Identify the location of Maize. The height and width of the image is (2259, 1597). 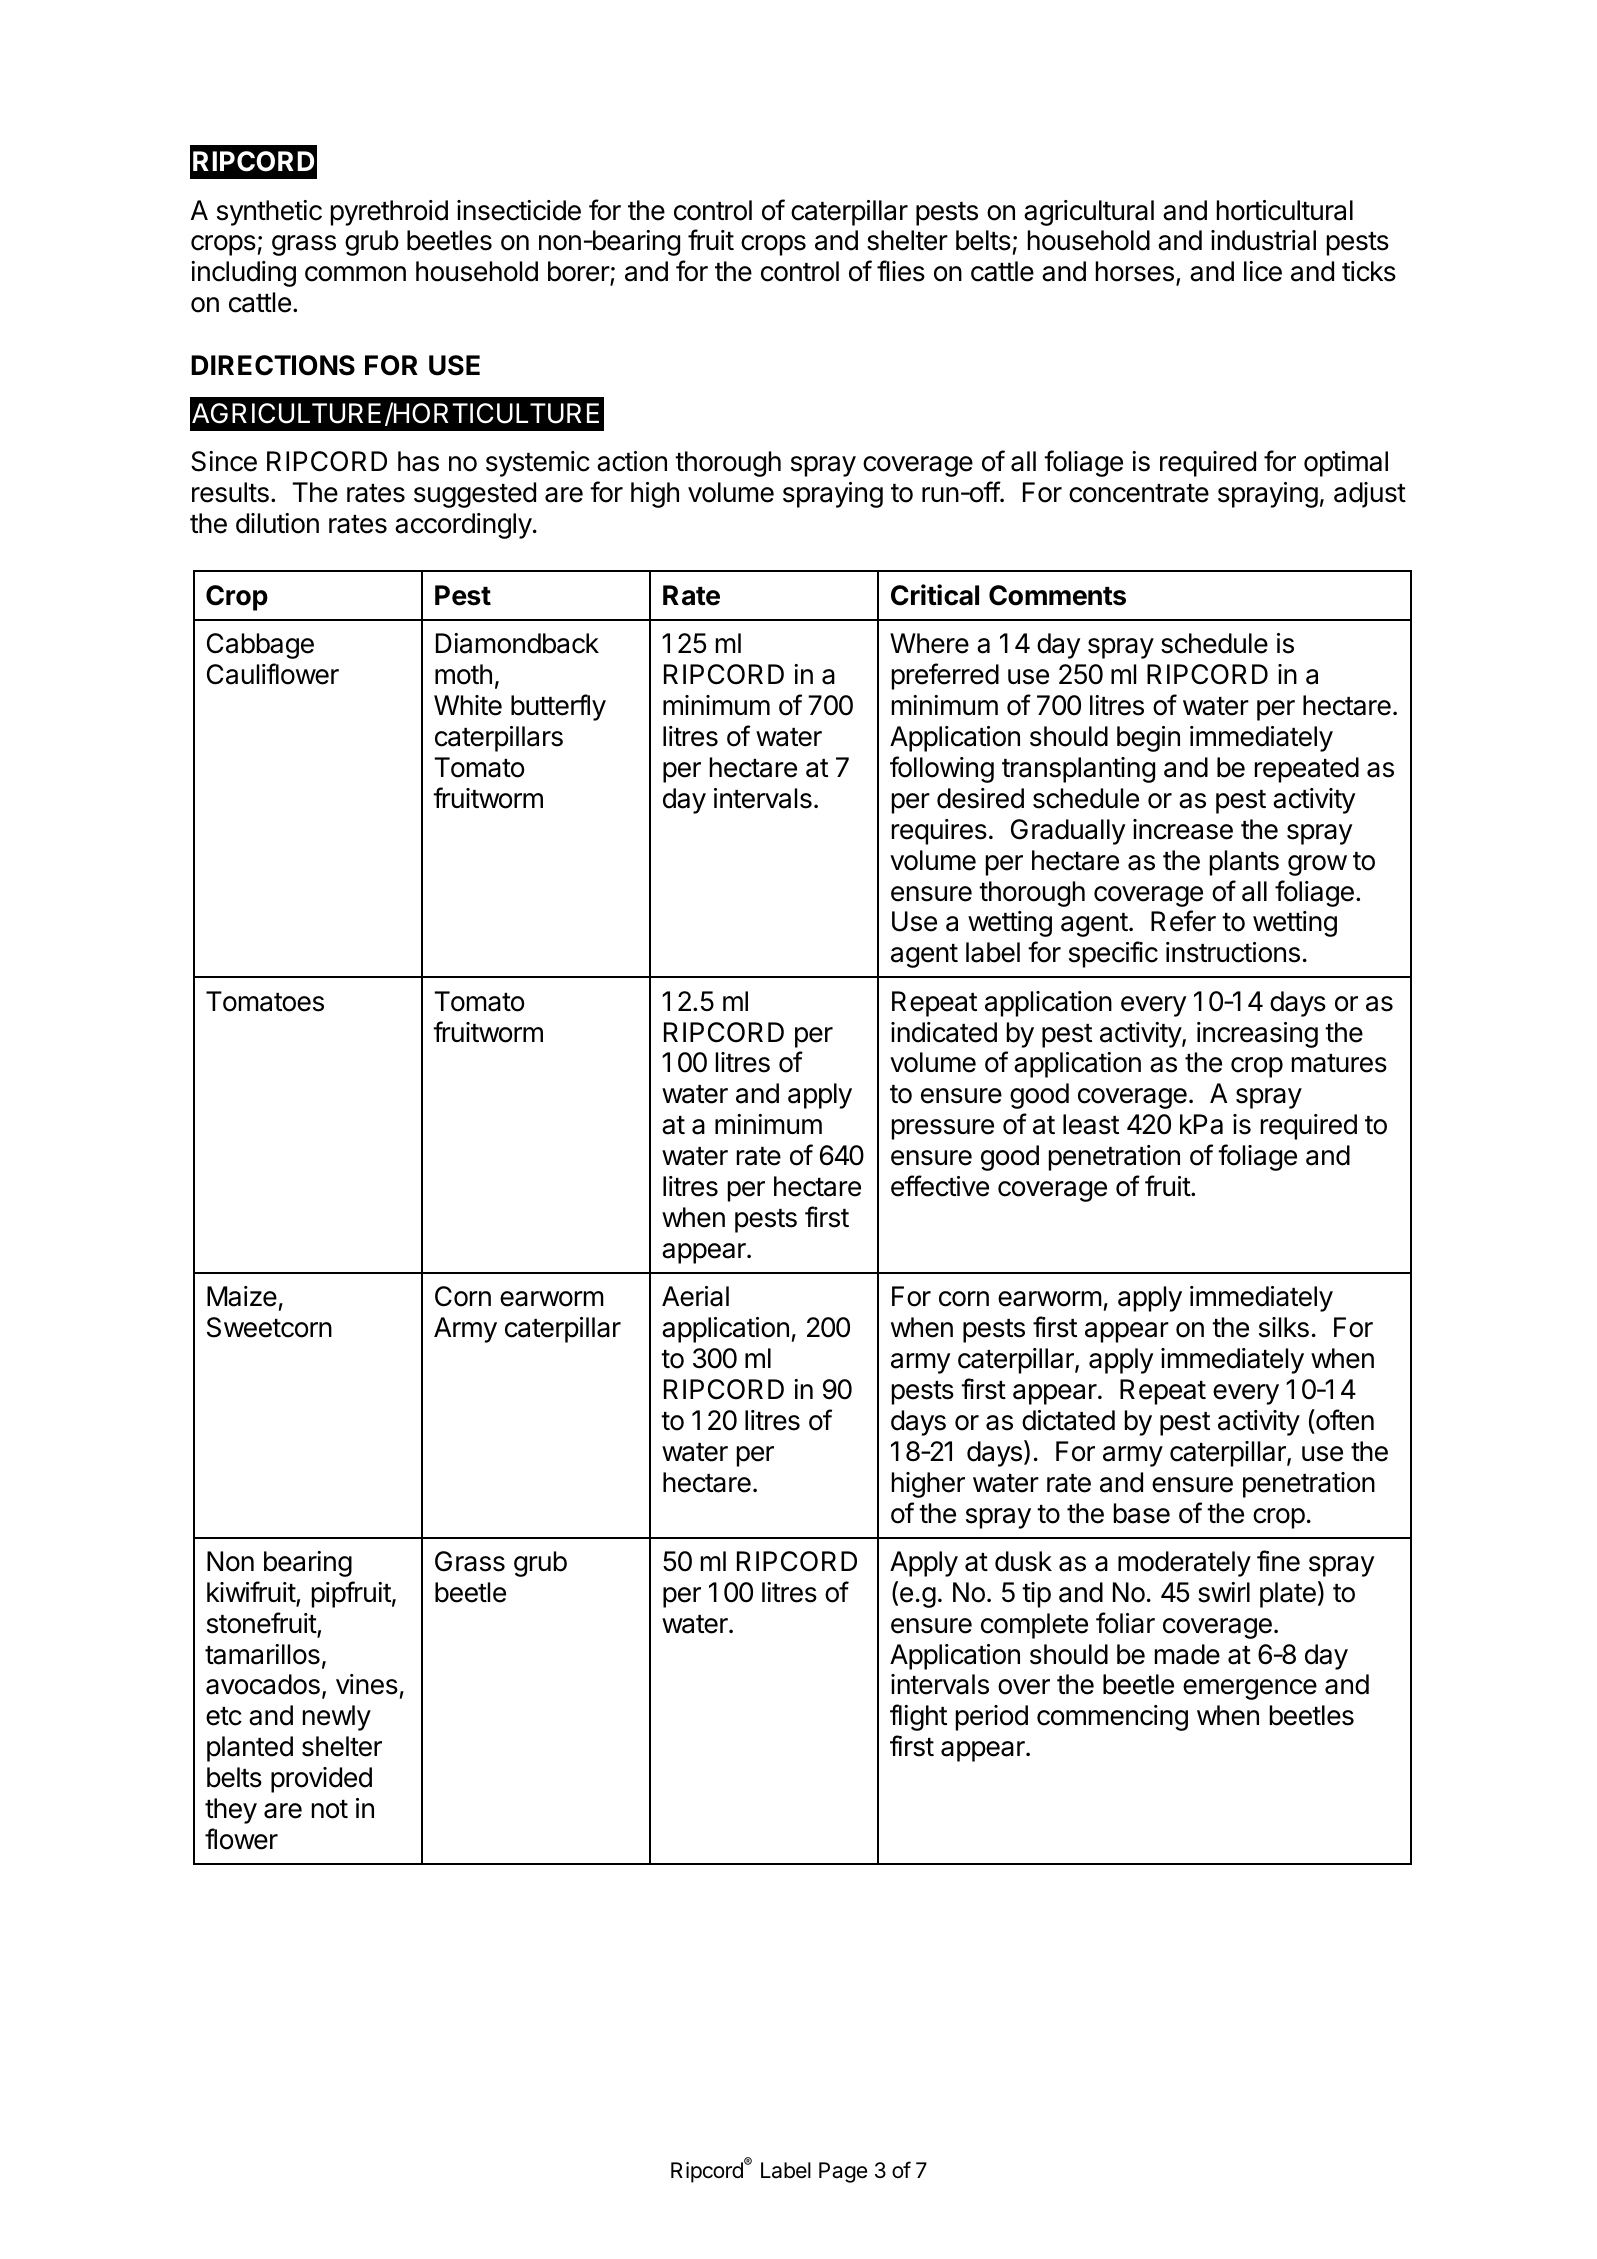
(242, 1296).
